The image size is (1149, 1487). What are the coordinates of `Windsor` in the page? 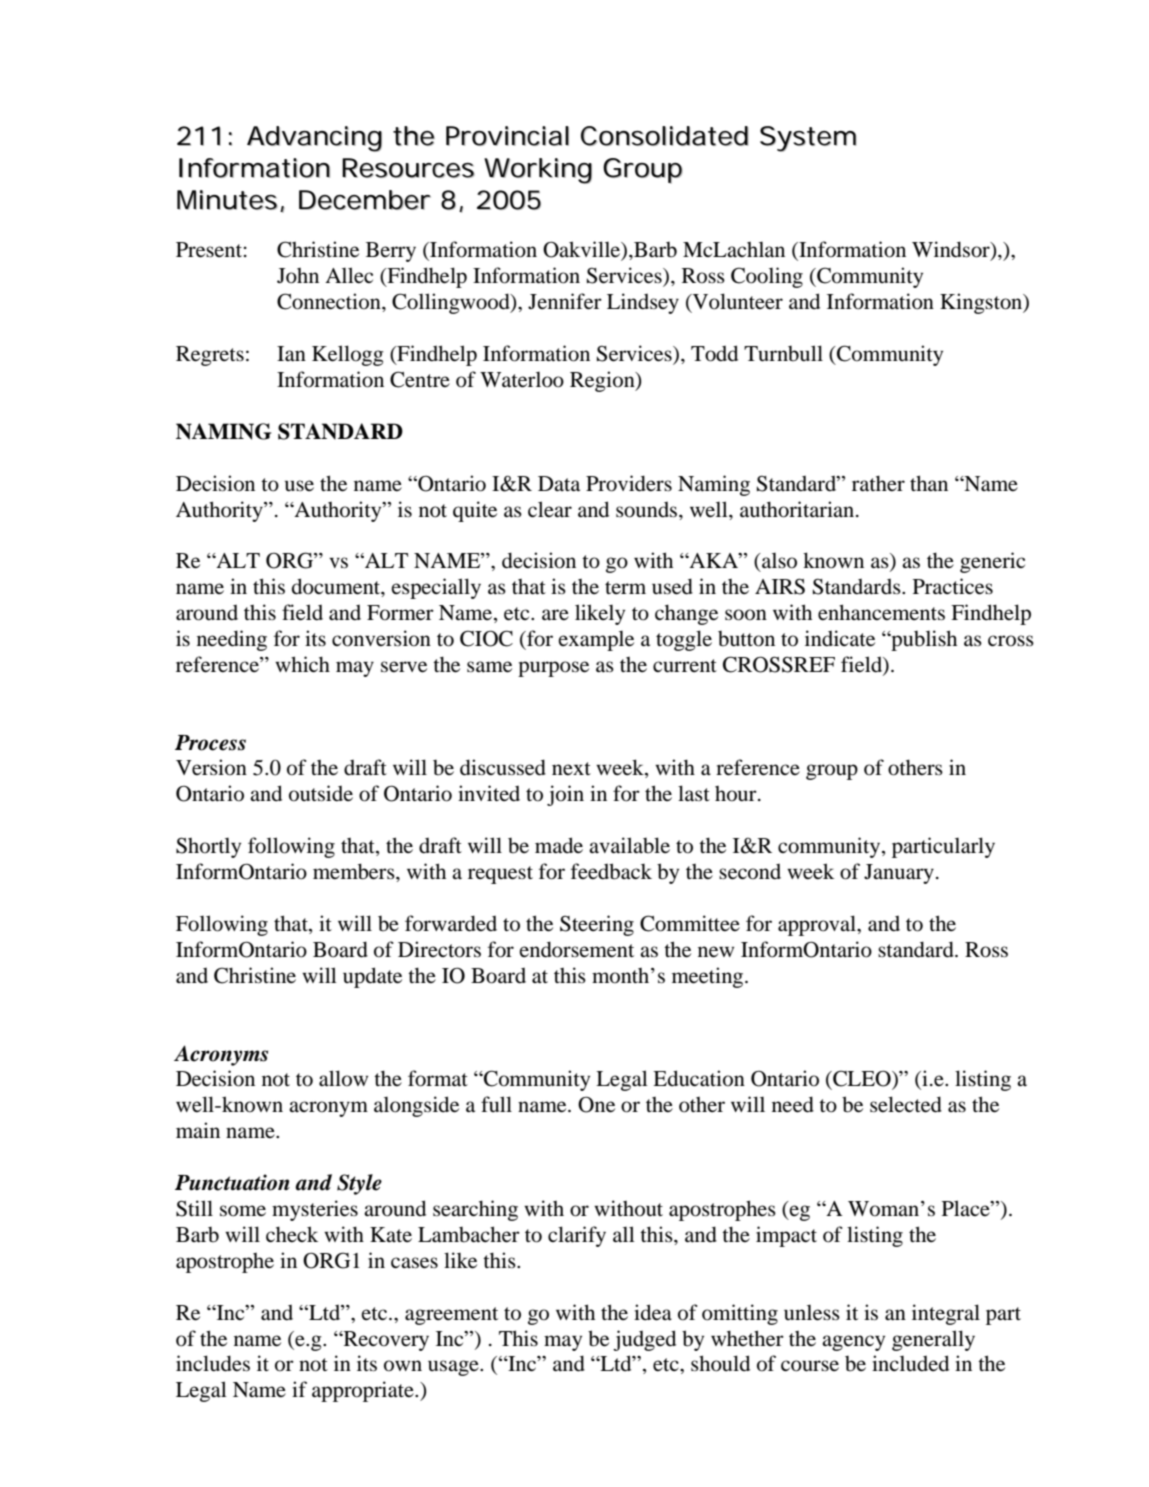 It's located at (952, 250).
